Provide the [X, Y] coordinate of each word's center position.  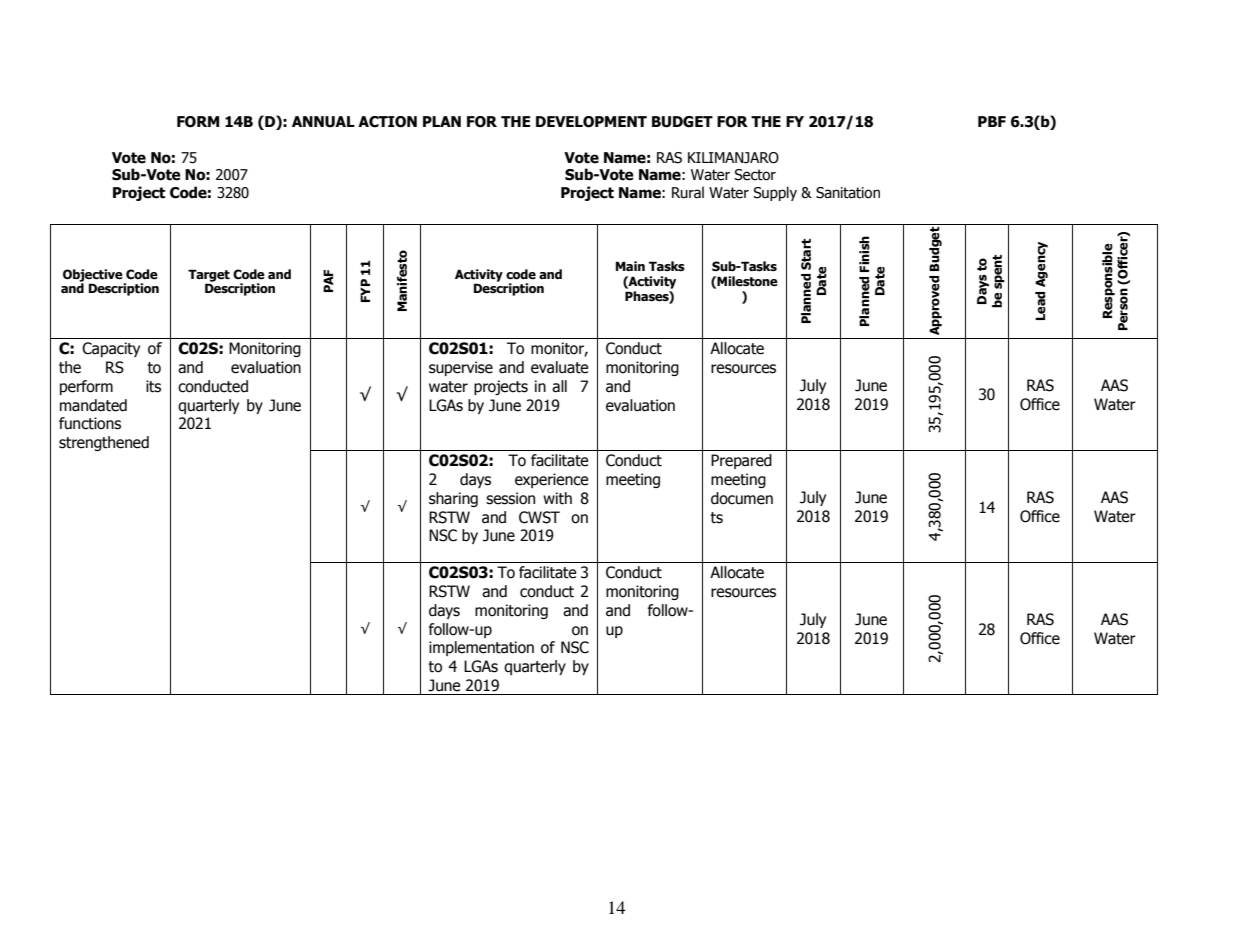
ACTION [387, 122]
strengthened [104, 443]
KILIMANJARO [733, 158]
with [557, 498]
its [153, 386]
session [510, 498]
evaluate [559, 367]
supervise [461, 368]
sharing [453, 499]
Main [630, 266]
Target [209, 276]
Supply [775, 193]
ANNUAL [323, 122]
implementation [481, 648]
